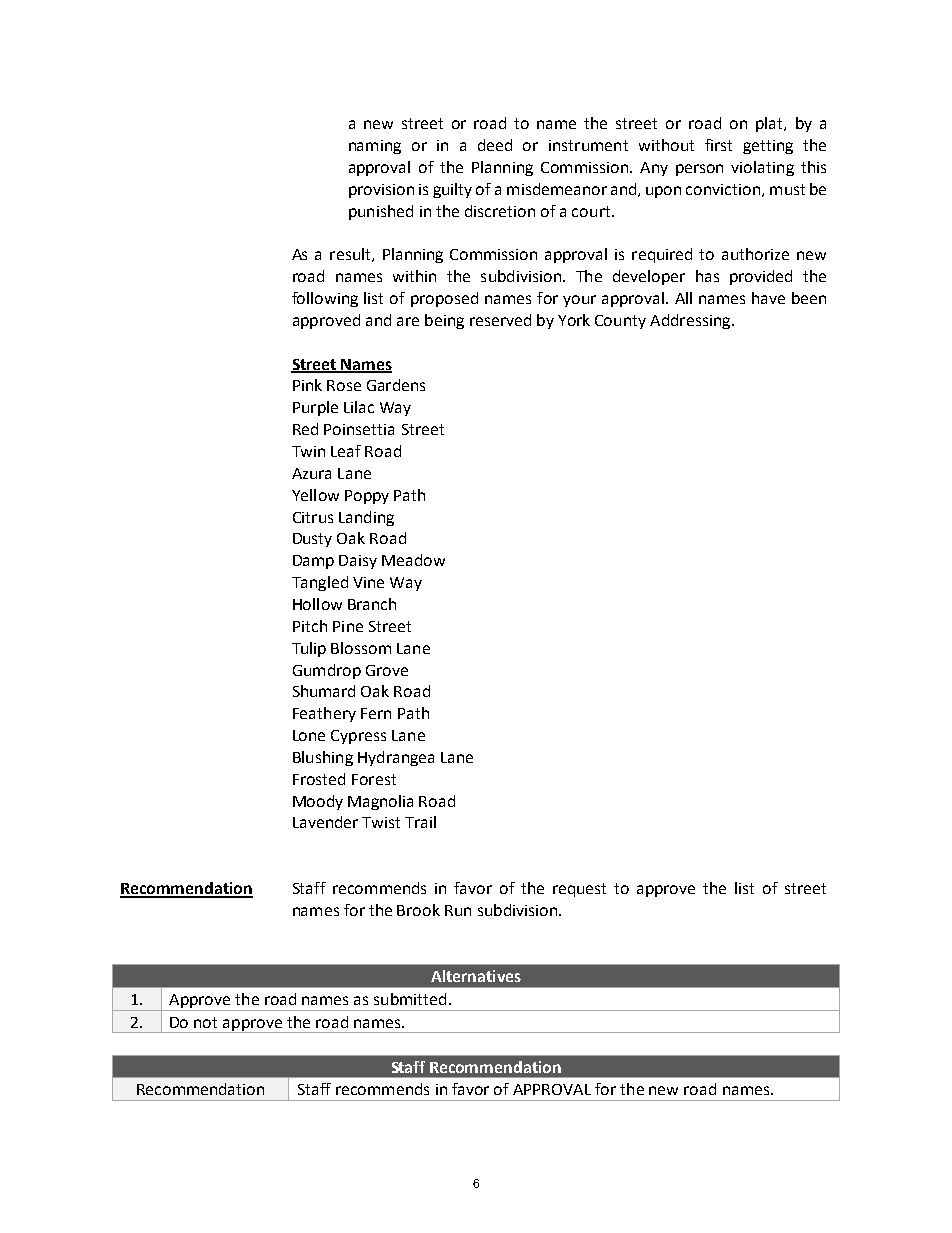 The height and width of the screenshot is (1233, 952). I want to click on first, so click(718, 145).
